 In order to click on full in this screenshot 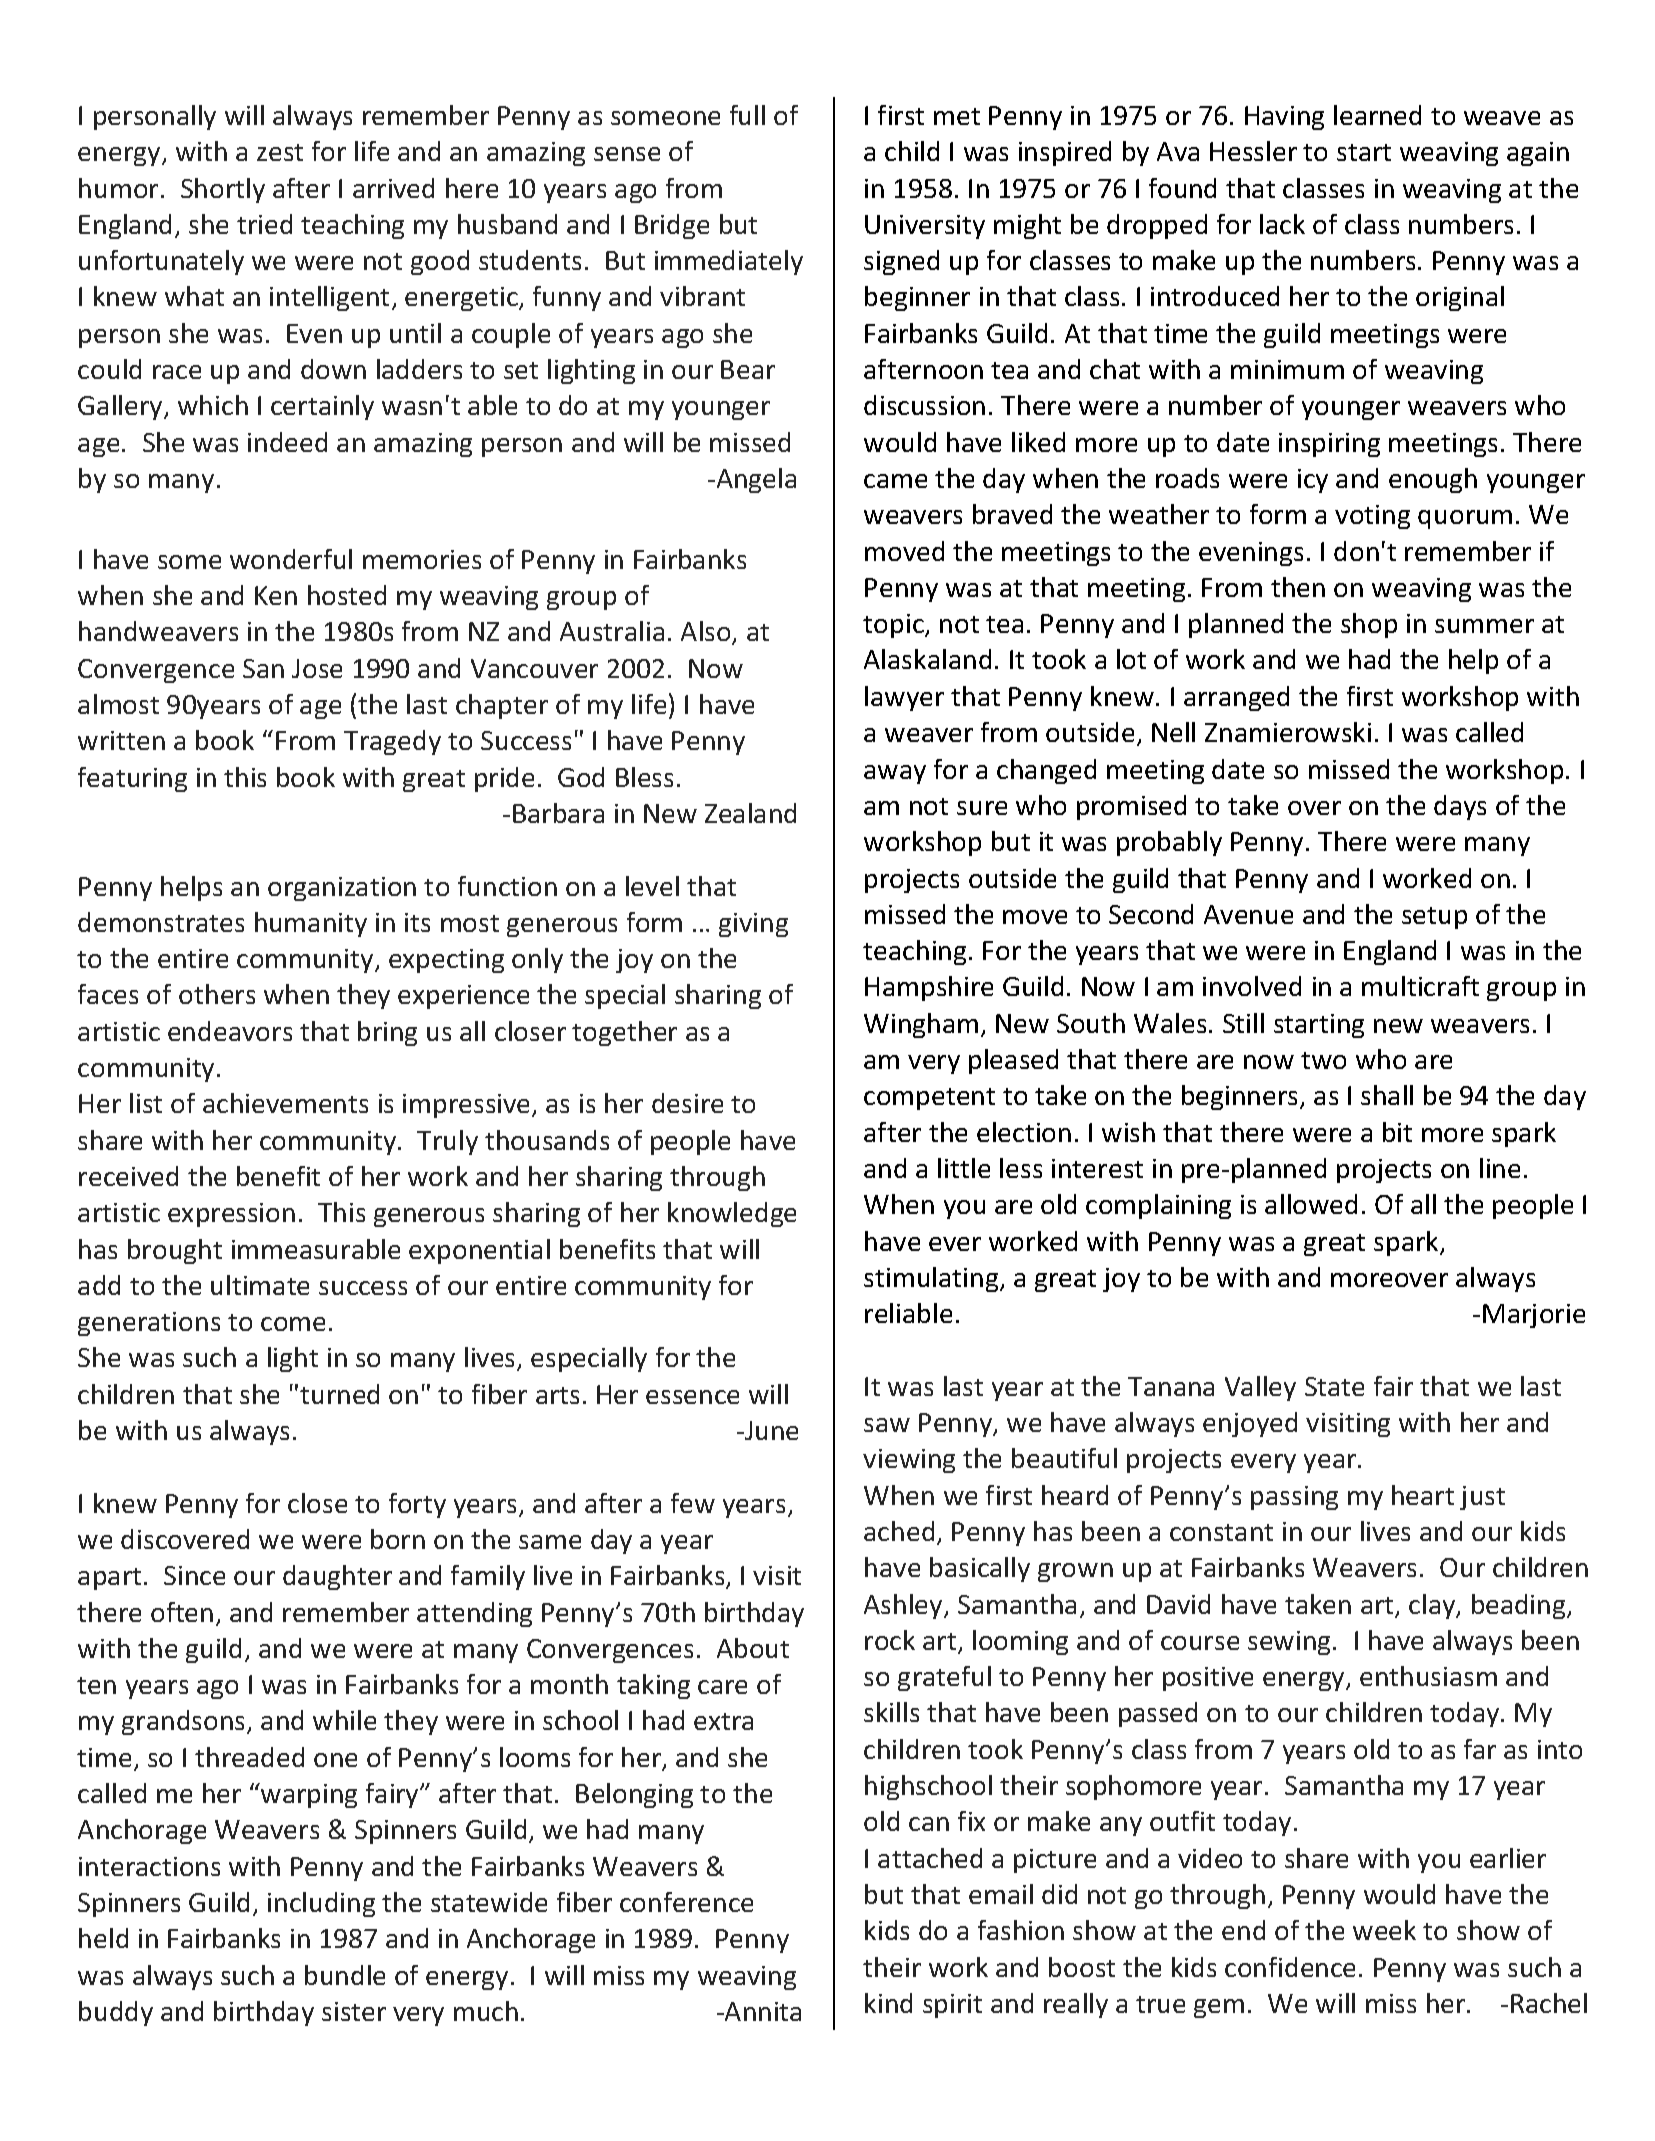, I will do `click(747, 115)`.
